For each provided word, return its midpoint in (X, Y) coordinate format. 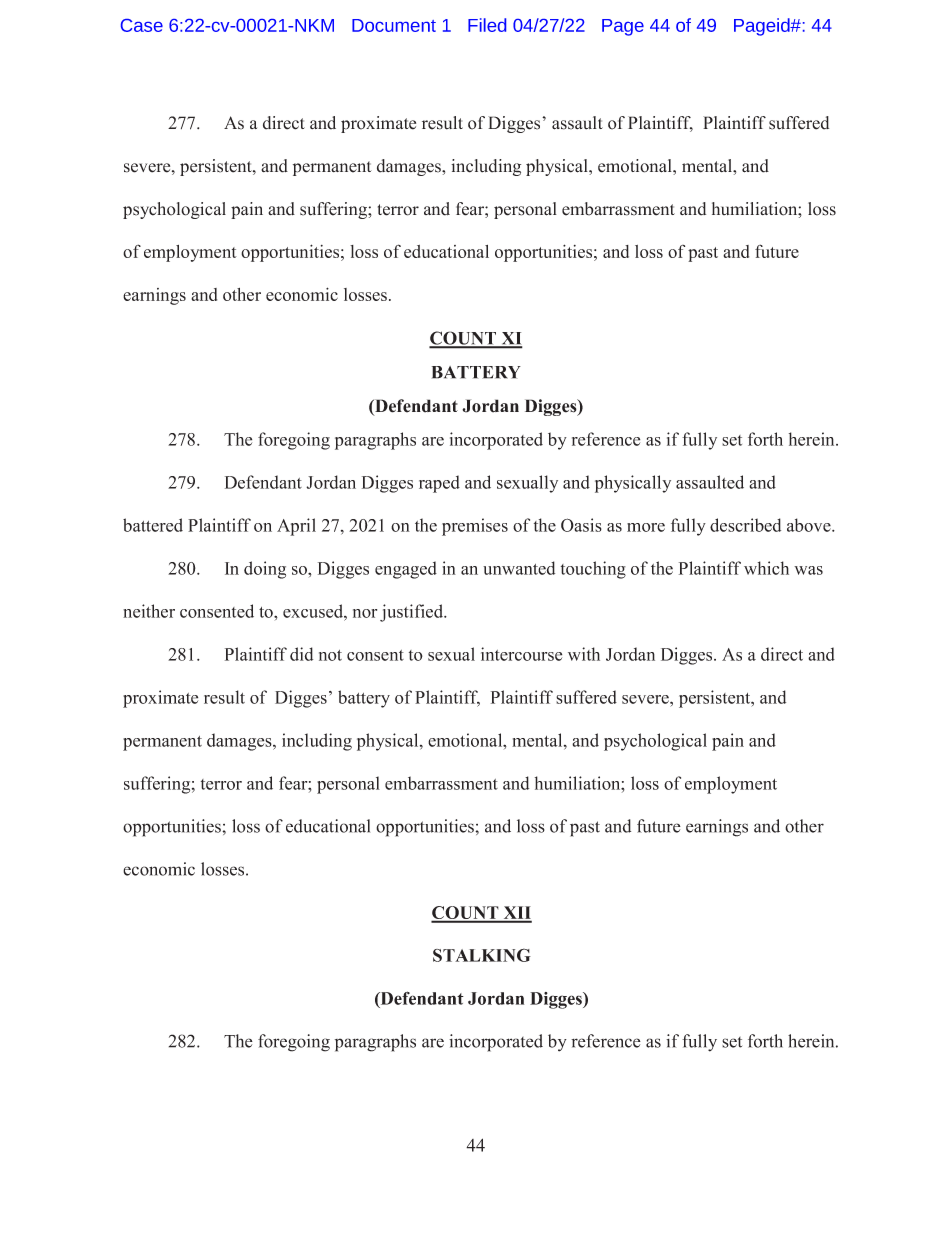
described (745, 525)
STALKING (482, 955)
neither (149, 611)
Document (394, 25)
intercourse (521, 654)
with (584, 654)
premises (475, 527)
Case (142, 25)
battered (153, 525)
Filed (487, 25)
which (766, 568)
